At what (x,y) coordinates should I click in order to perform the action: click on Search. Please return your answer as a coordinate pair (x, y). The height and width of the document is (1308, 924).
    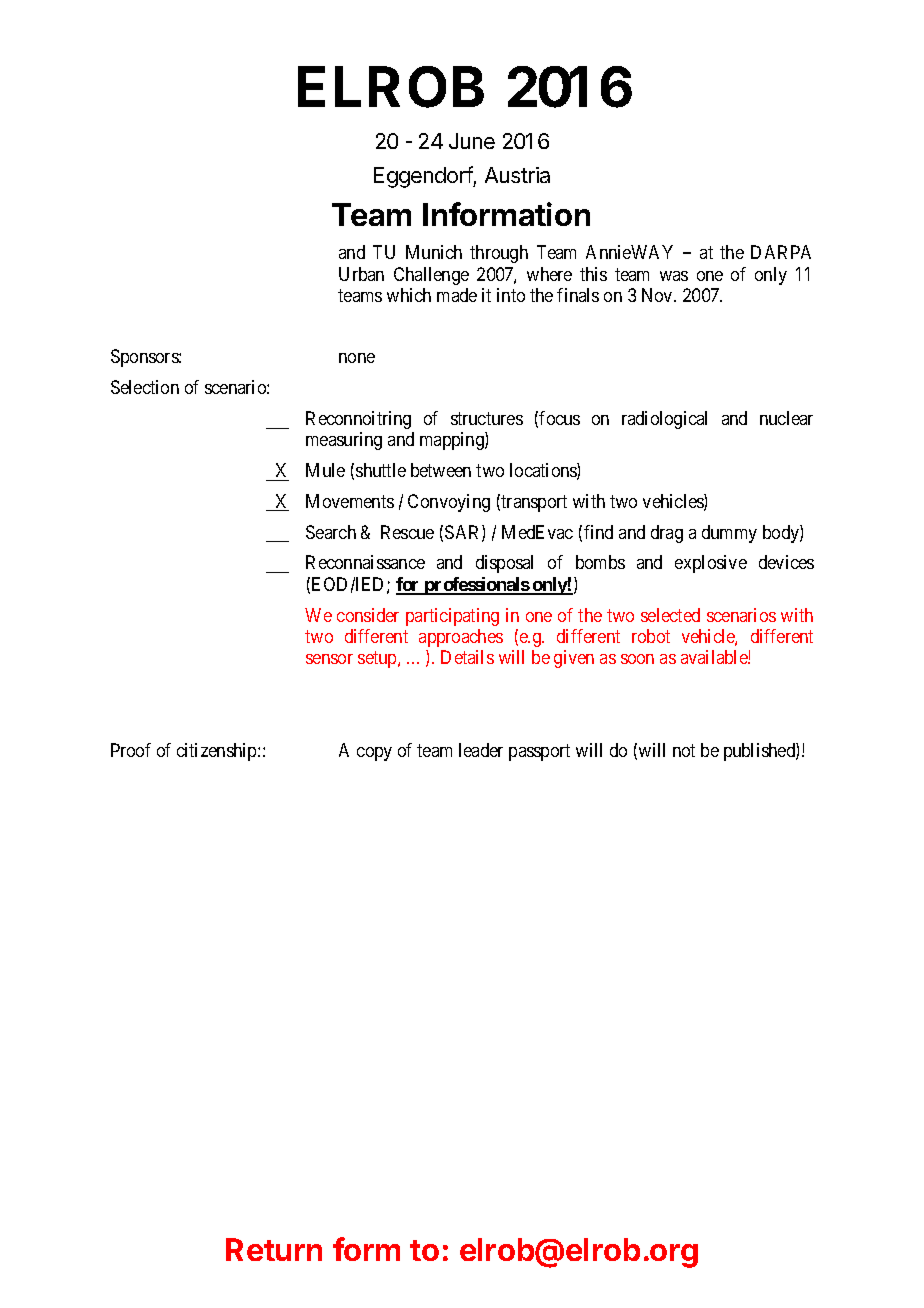
    Looking at the image, I should click on (331, 532).
